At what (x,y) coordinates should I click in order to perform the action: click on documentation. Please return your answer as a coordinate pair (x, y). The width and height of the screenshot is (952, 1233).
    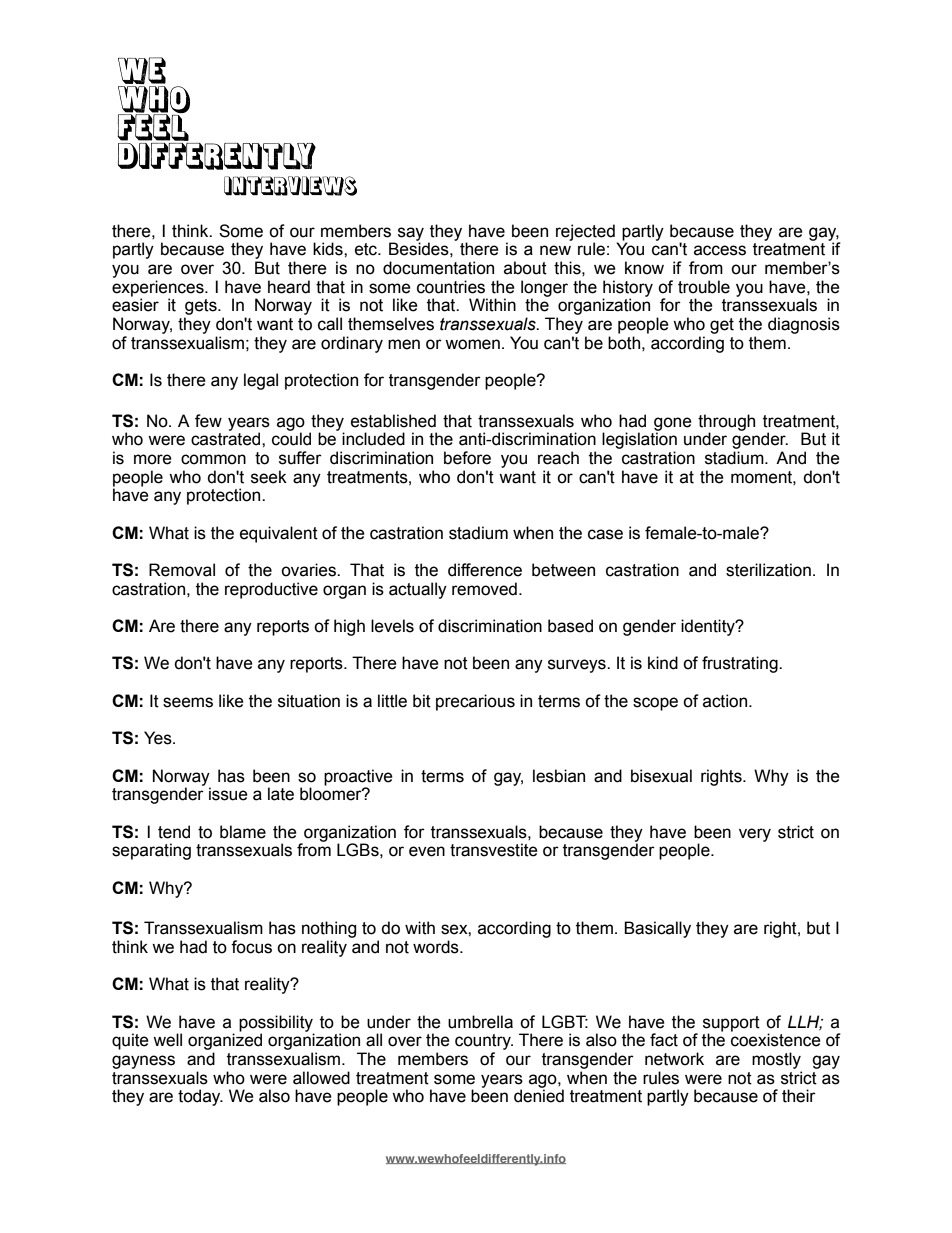
    Looking at the image, I should click on (438, 268).
